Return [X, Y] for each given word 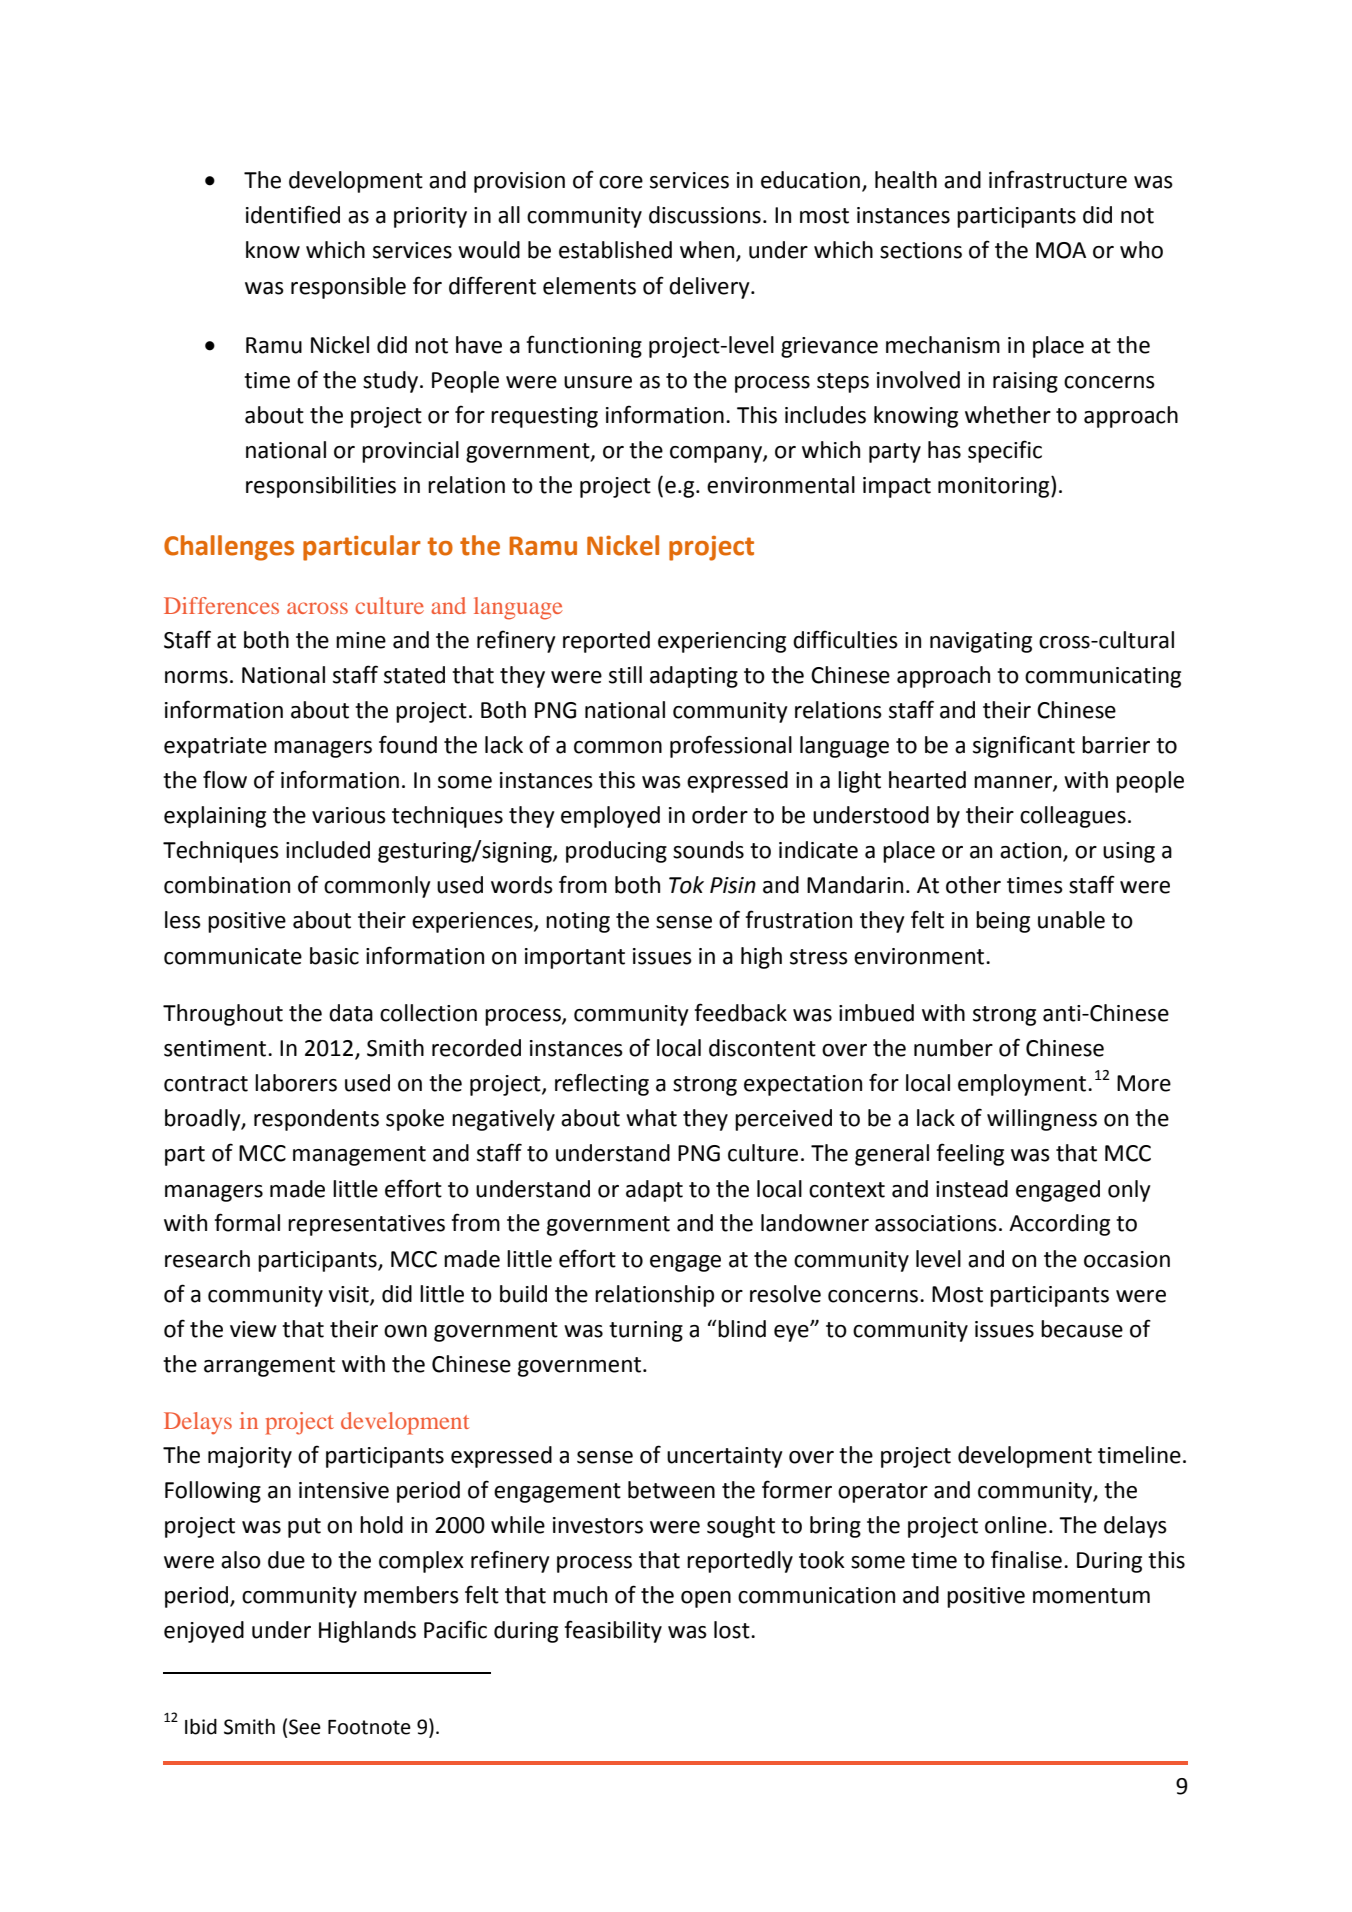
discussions [705, 215]
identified [293, 214]
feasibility [613, 1631]
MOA [1061, 250]
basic [334, 956]
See [305, 1727]
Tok [686, 885]
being [1003, 922]
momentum [1091, 1596]
